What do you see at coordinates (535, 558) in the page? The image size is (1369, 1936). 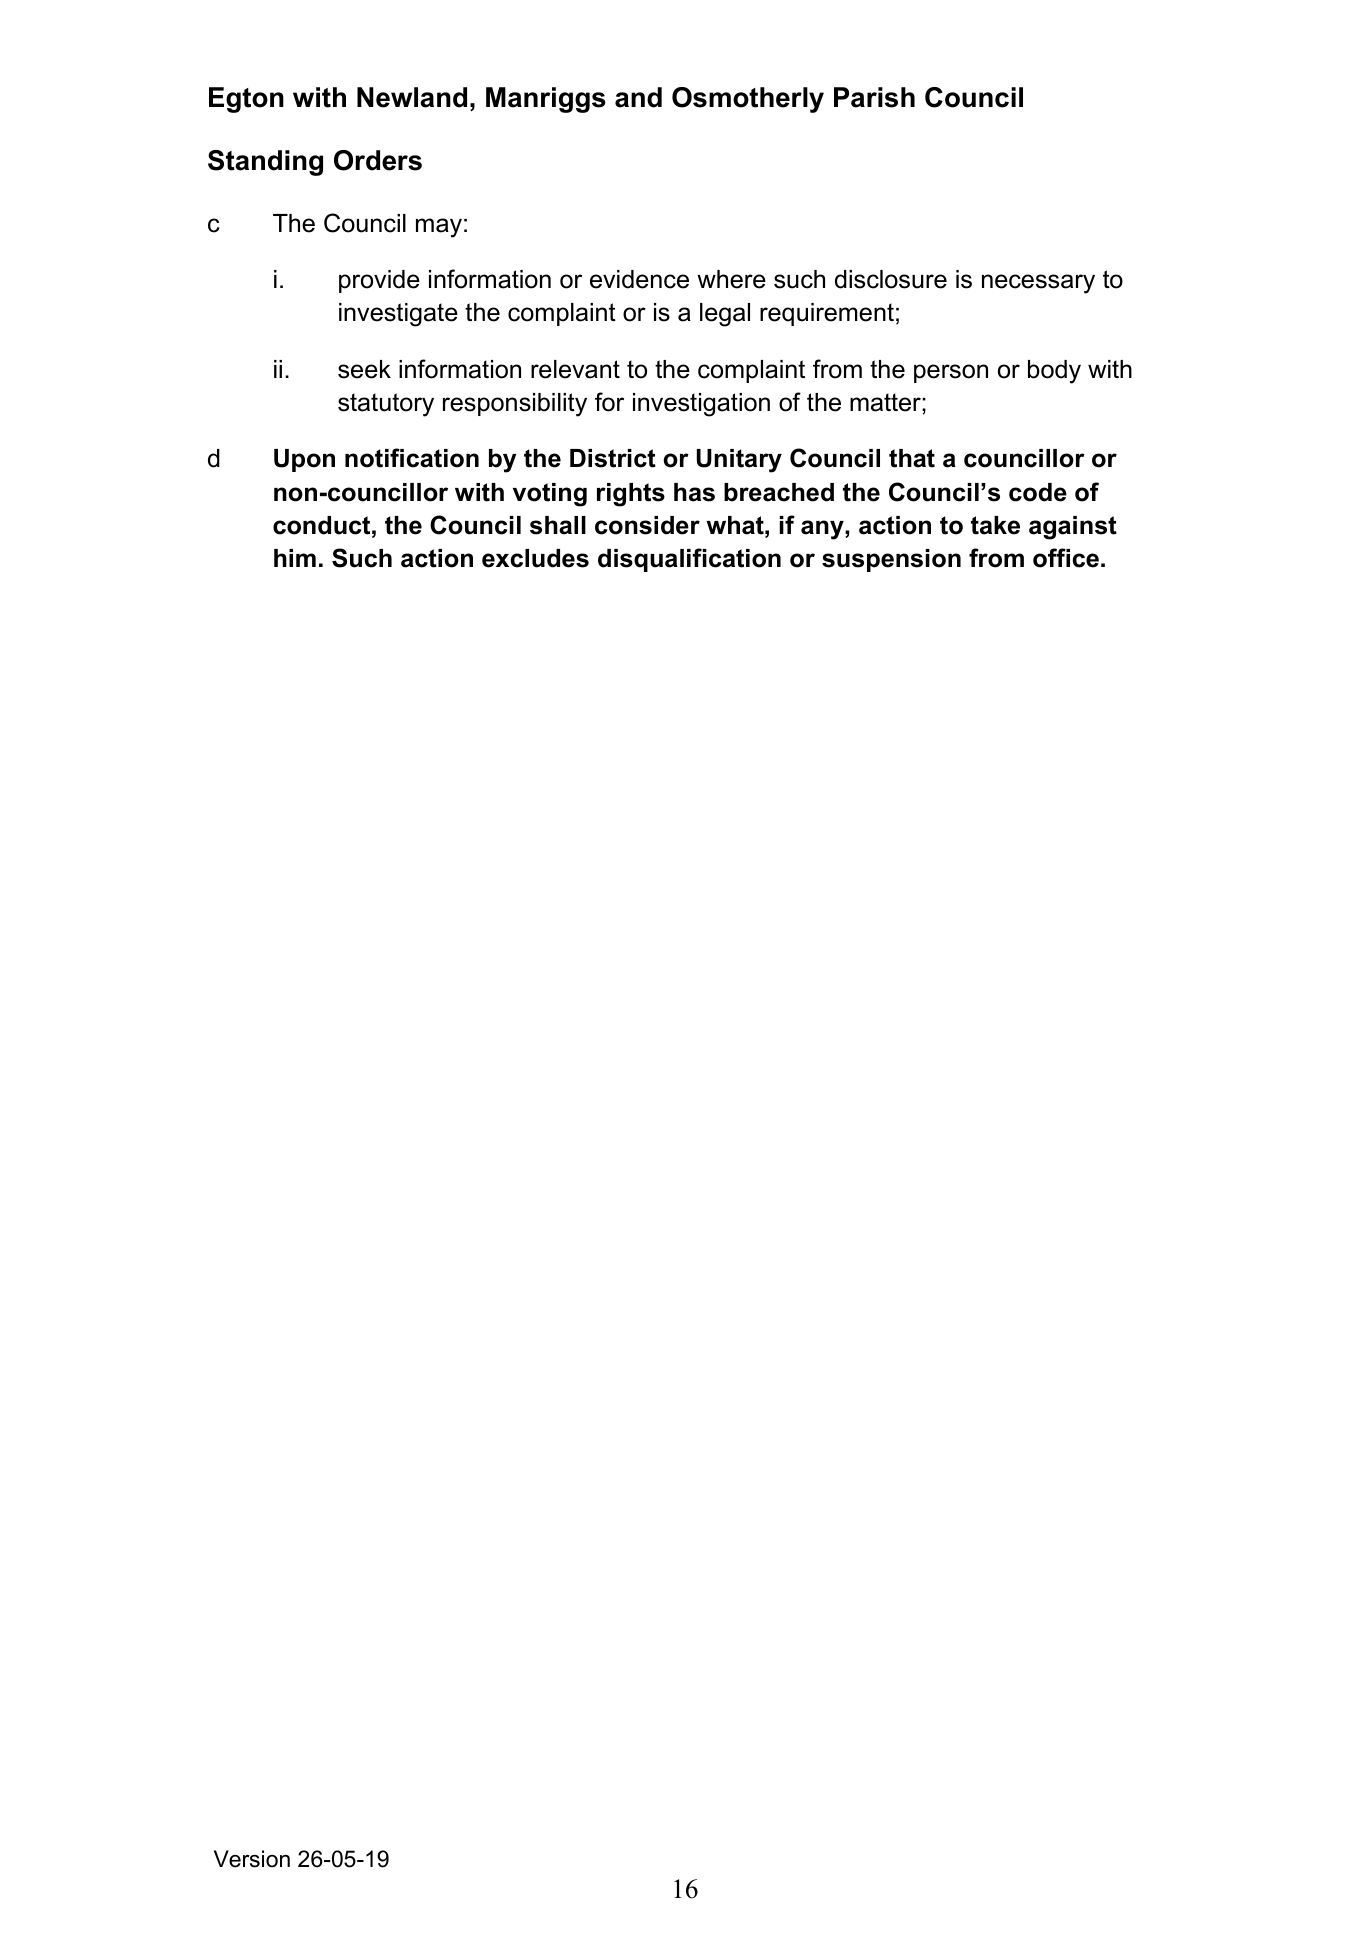 I see `excludes` at bounding box center [535, 558].
